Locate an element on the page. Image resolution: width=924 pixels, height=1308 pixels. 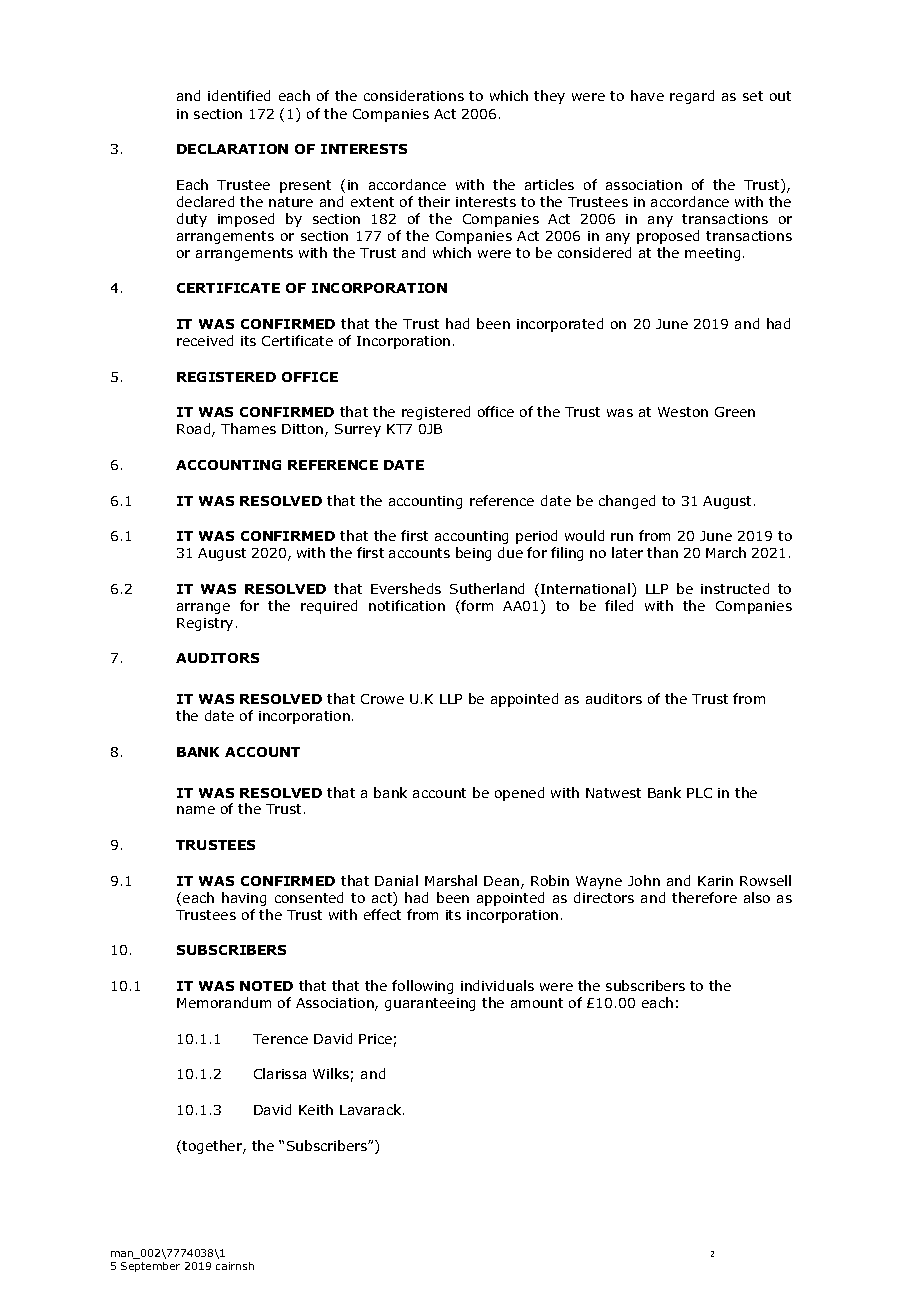
Thames is located at coordinates (248, 428).
